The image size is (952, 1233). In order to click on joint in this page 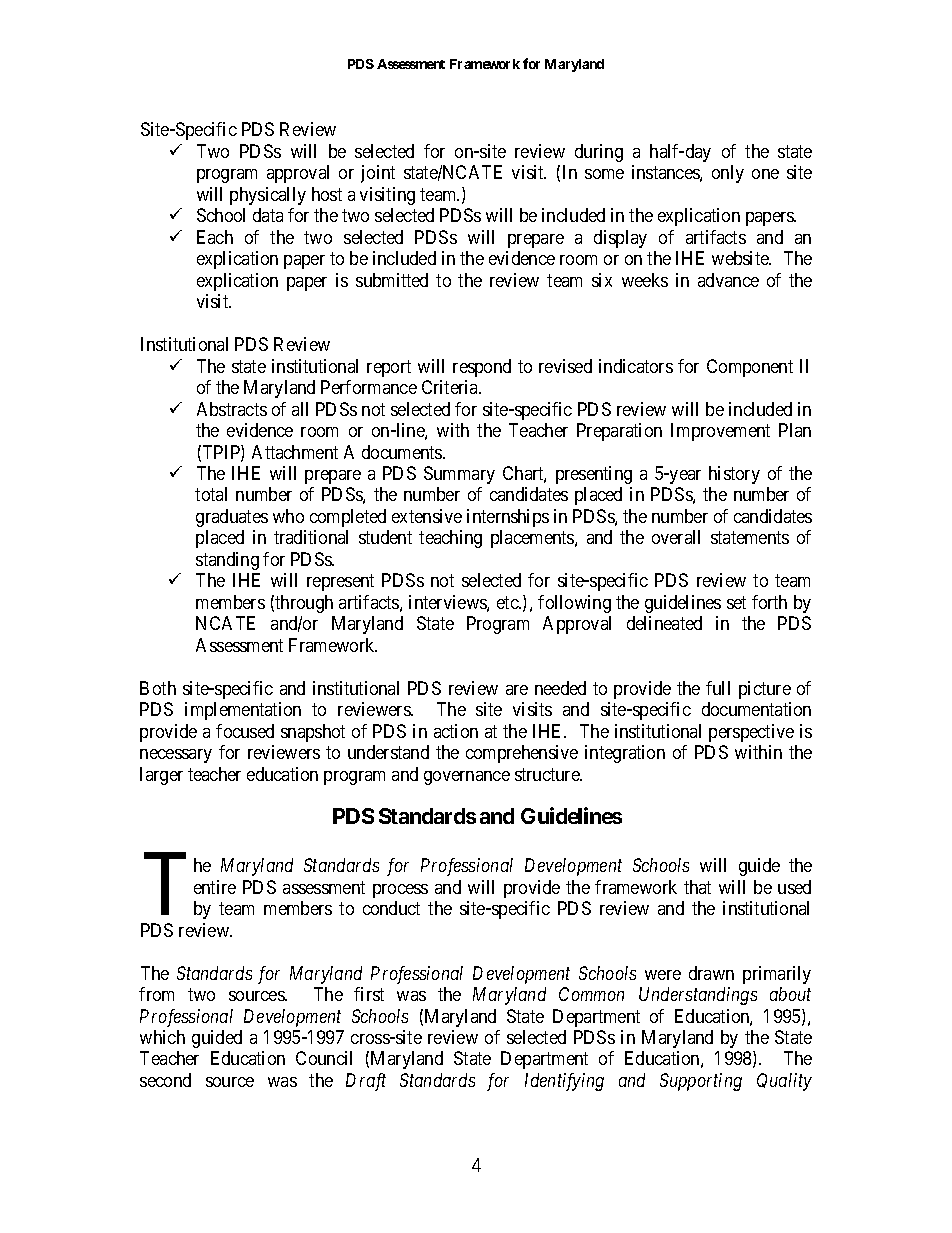, I will do `click(378, 174)`.
